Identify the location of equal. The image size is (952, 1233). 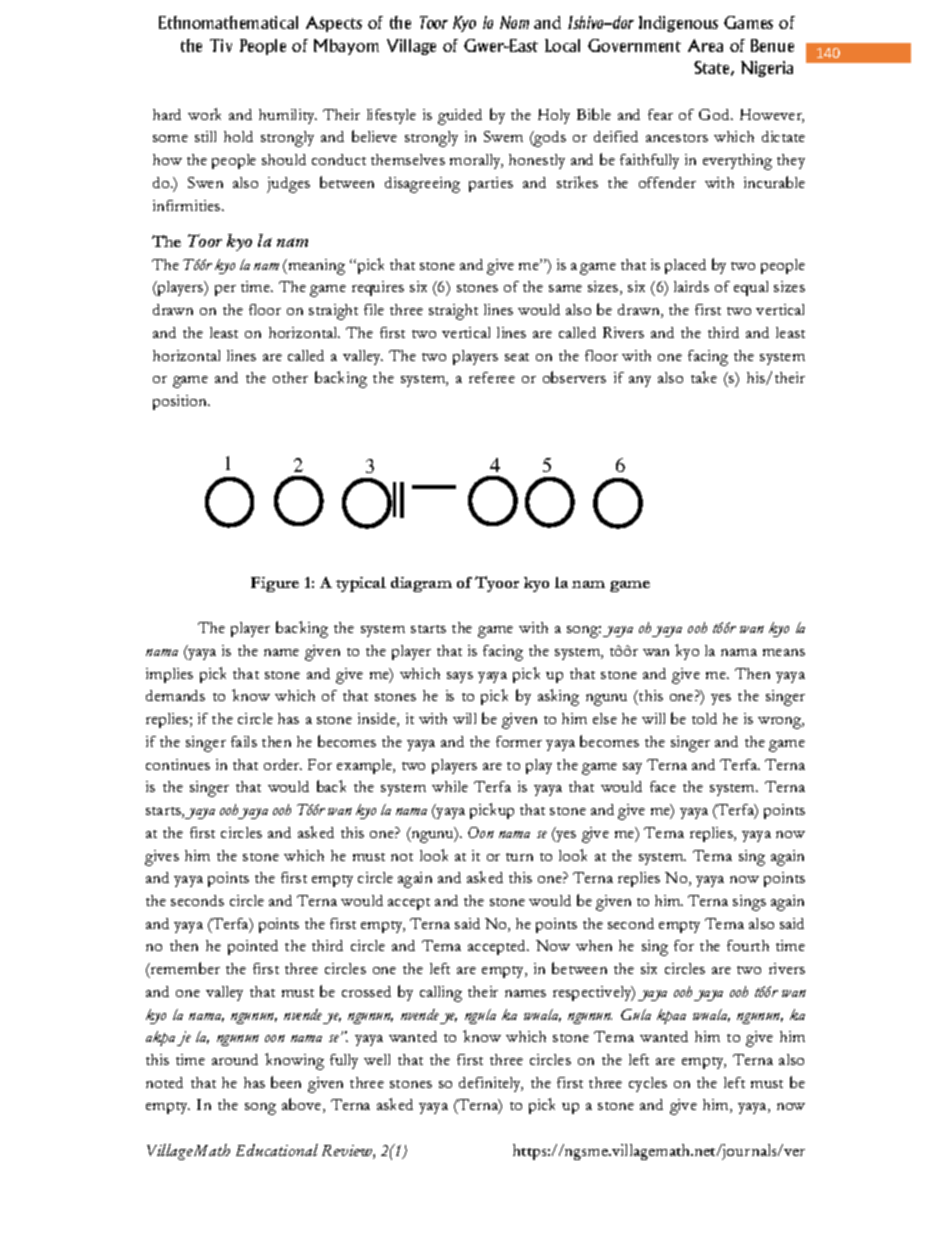
(751, 288).
